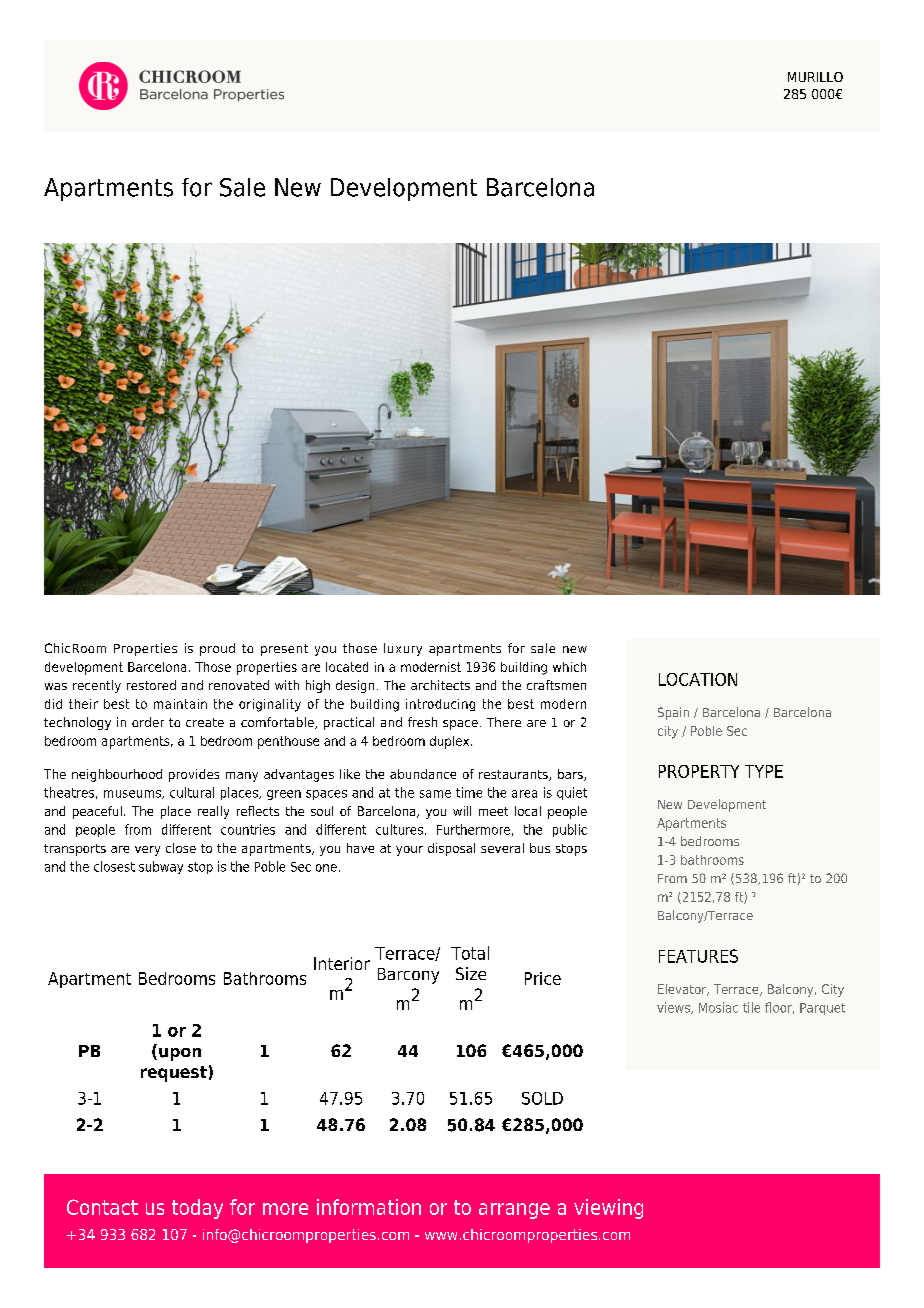 Image resolution: width=924 pixels, height=1308 pixels. Describe the element at coordinates (435, 794) in the document. I see `same` at that location.
